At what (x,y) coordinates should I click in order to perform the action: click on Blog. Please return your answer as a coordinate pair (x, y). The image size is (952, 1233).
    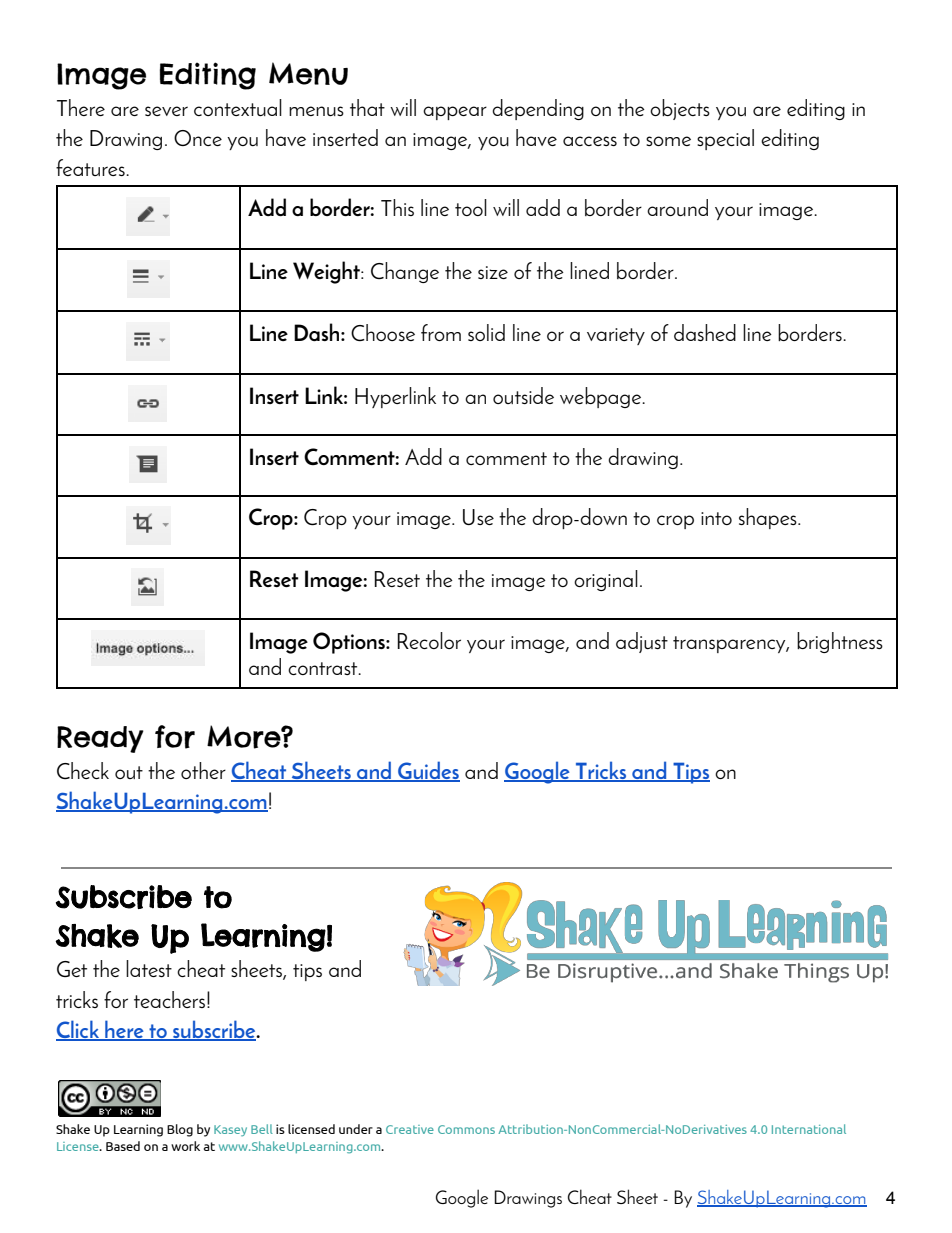
    Looking at the image, I should click on (180, 1130).
